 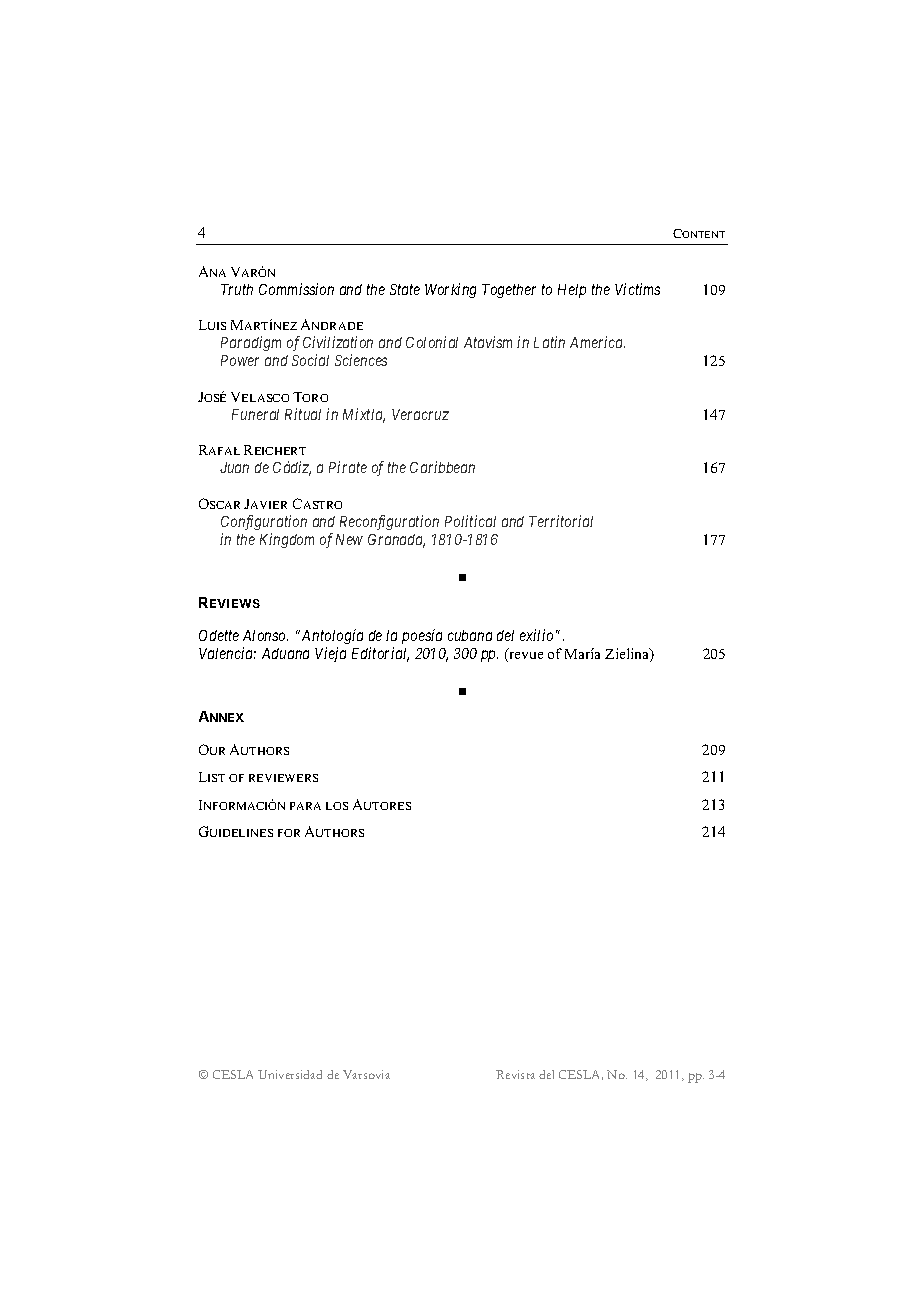 I want to click on Revista, so click(x=515, y=1074).
